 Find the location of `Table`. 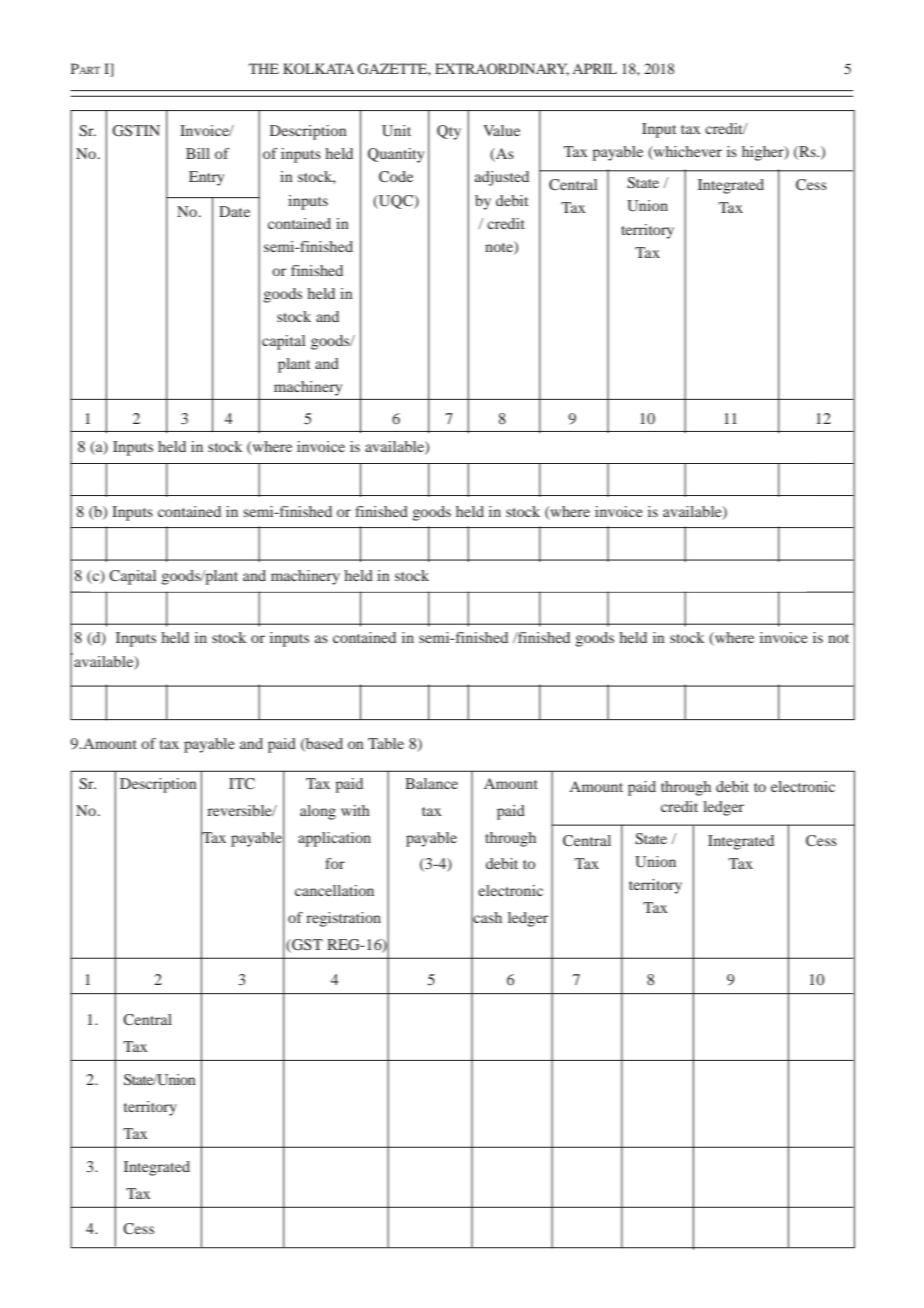

Table is located at coordinates (386, 743).
